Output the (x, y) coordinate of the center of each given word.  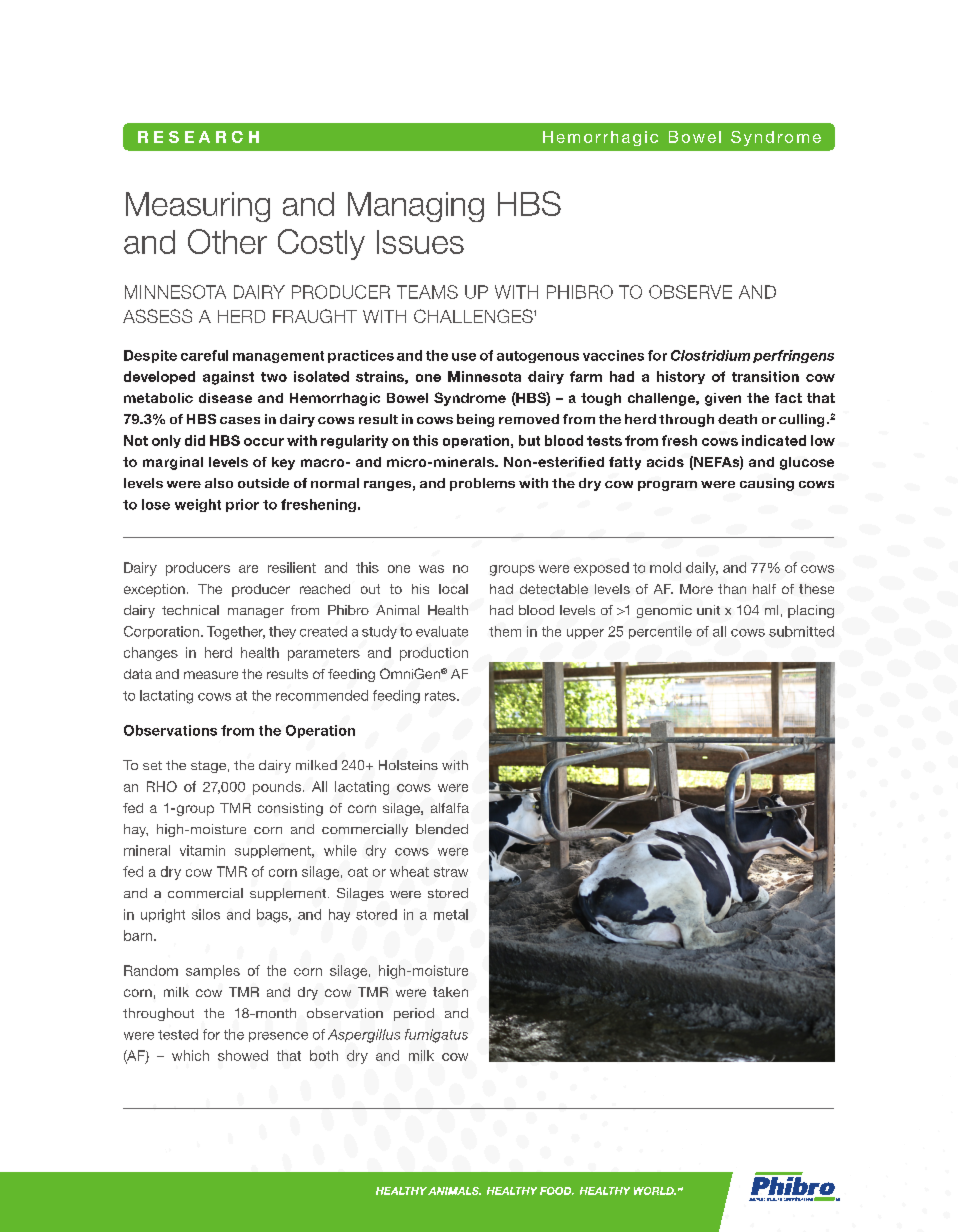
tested (178, 1034)
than (732, 589)
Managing (416, 207)
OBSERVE (690, 292)
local (453, 589)
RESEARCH (198, 137)
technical (190, 610)
